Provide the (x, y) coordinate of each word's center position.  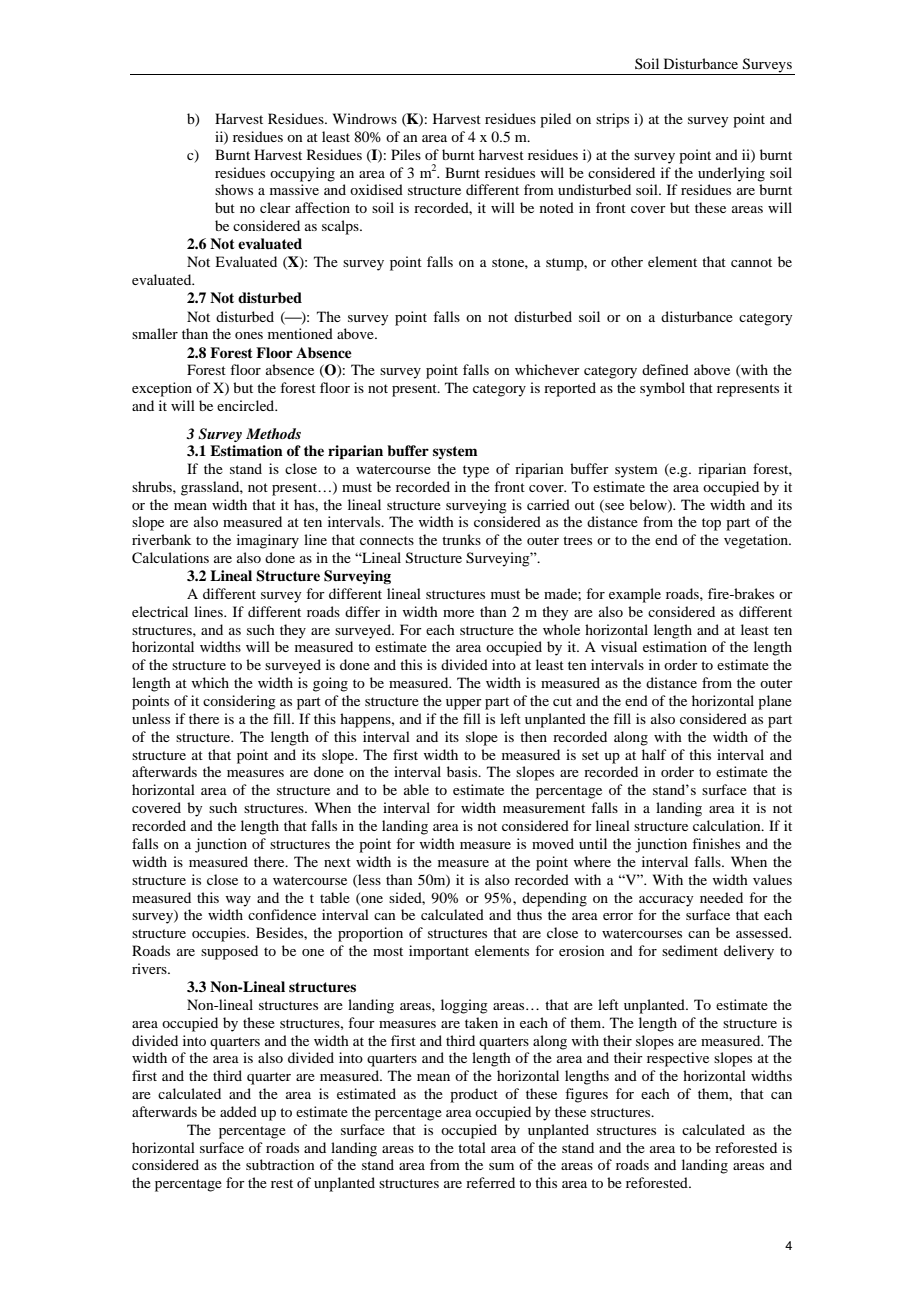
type (476, 471)
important (439, 952)
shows (234, 189)
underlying (731, 174)
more (458, 613)
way (238, 901)
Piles (406, 154)
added (238, 1111)
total (472, 1147)
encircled (247, 405)
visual (619, 646)
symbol (662, 389)
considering (239, 702)
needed (721, 897)
